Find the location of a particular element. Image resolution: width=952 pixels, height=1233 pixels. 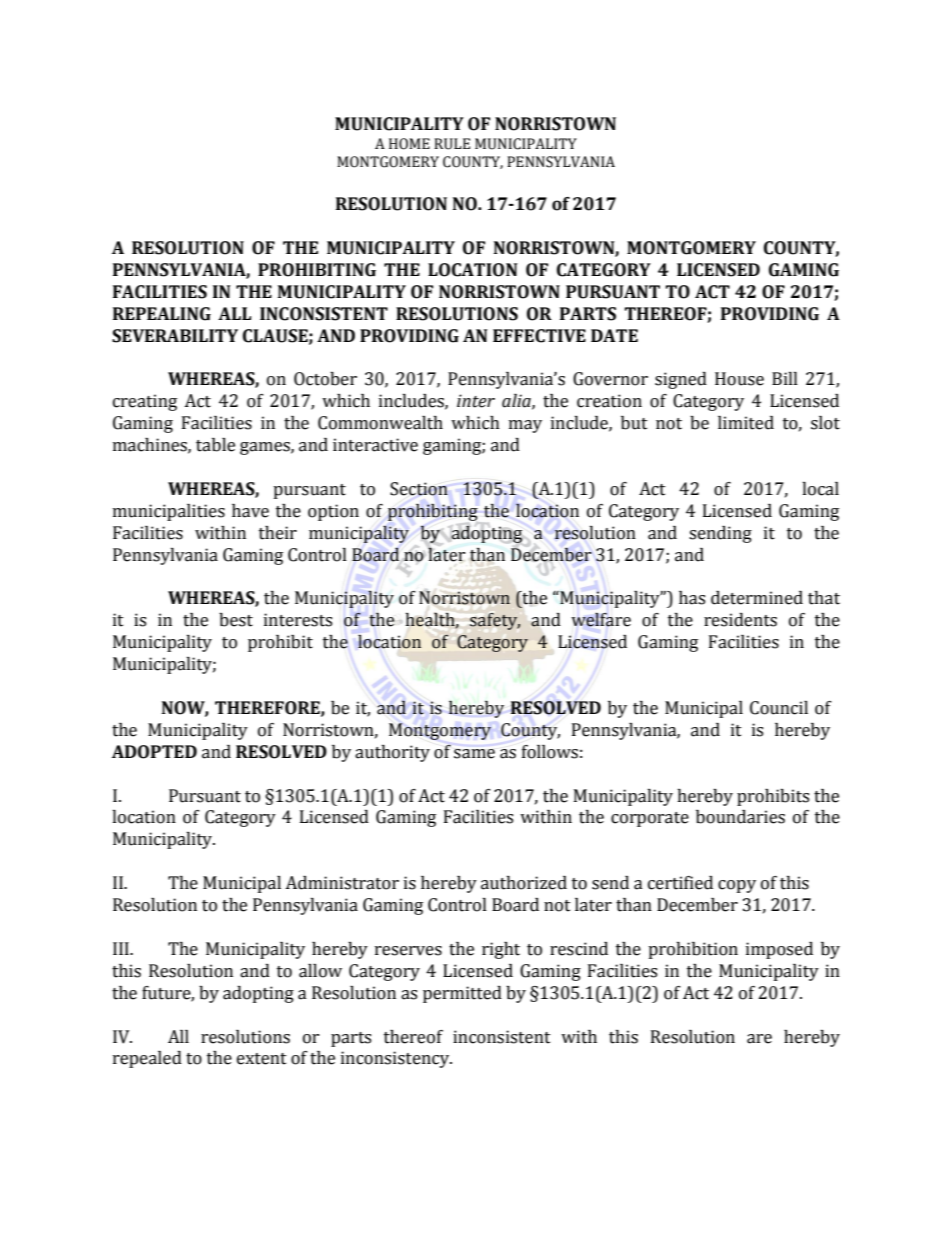

best is located at coordinates (236, 620).
